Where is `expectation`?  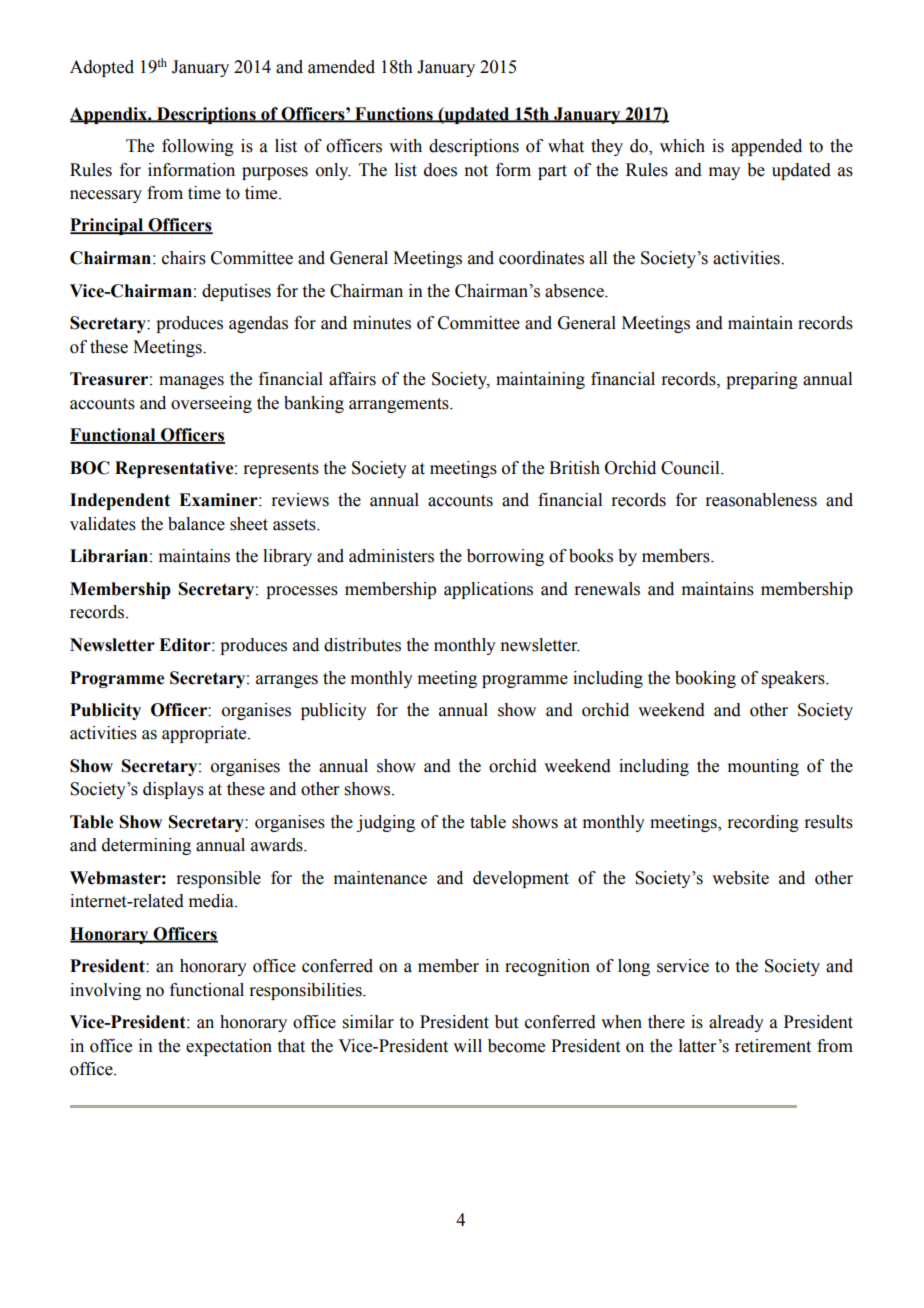
expectation is located at coordinates (229, 1047).
